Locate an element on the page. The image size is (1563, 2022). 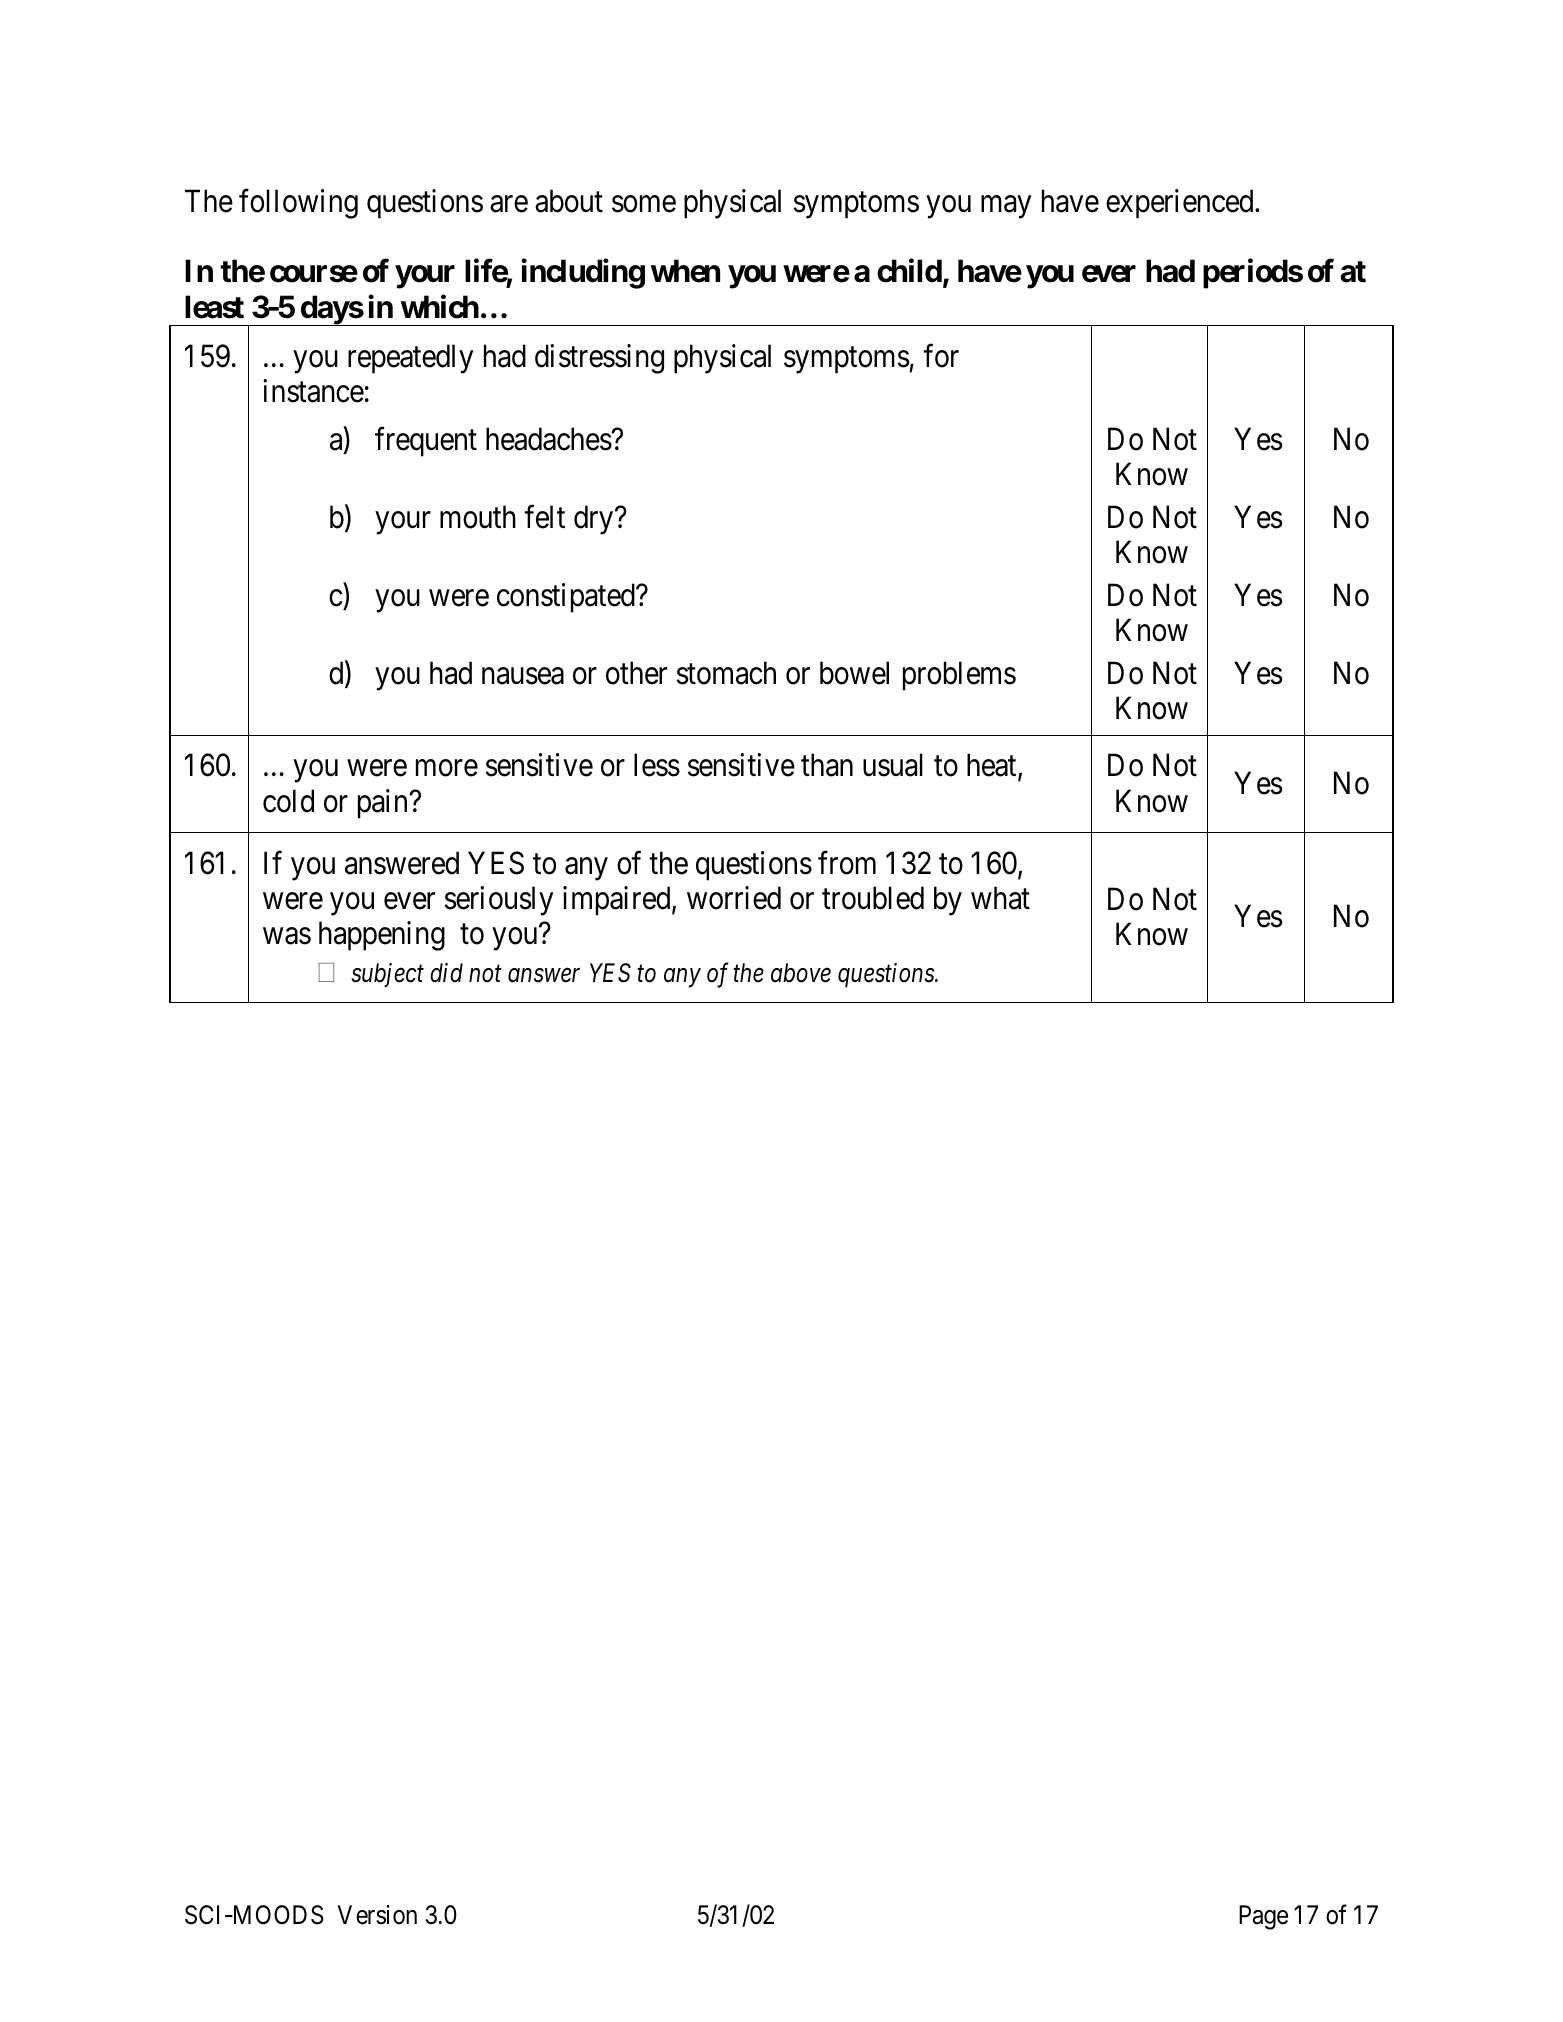
what is located at coordinates (1000, 898).
